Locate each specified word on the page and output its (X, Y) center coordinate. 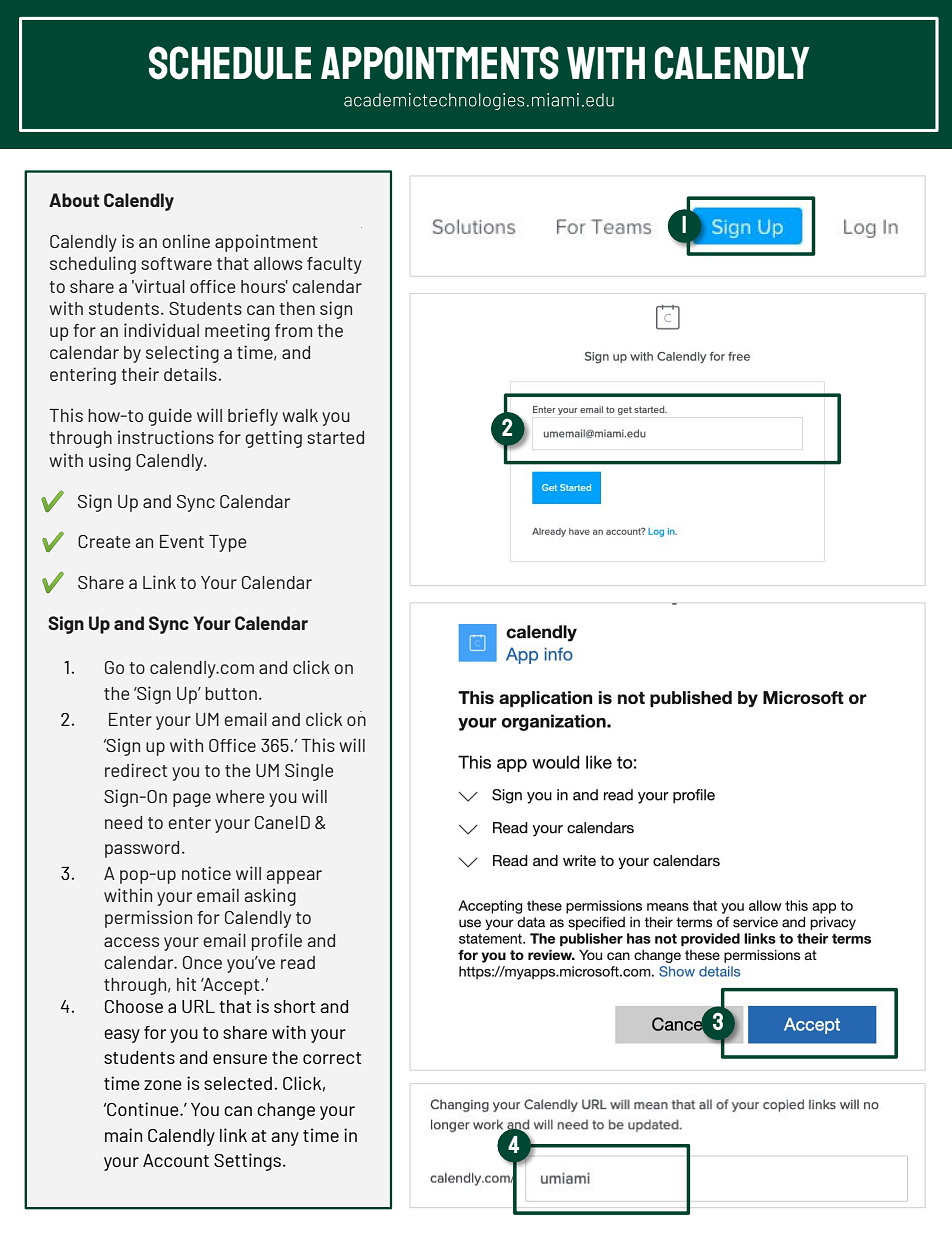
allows (278, 263)
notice (206, 873)
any (285, 1139)
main (123, 1135)
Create (104, 541)
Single (309, 772)
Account (176, 1160)
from (293, 330)
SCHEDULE (230, 63)
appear (294, 877)
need (123, 822)
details (190, 374)
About (74, 200)
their (140, 374)
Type (228, 543)
